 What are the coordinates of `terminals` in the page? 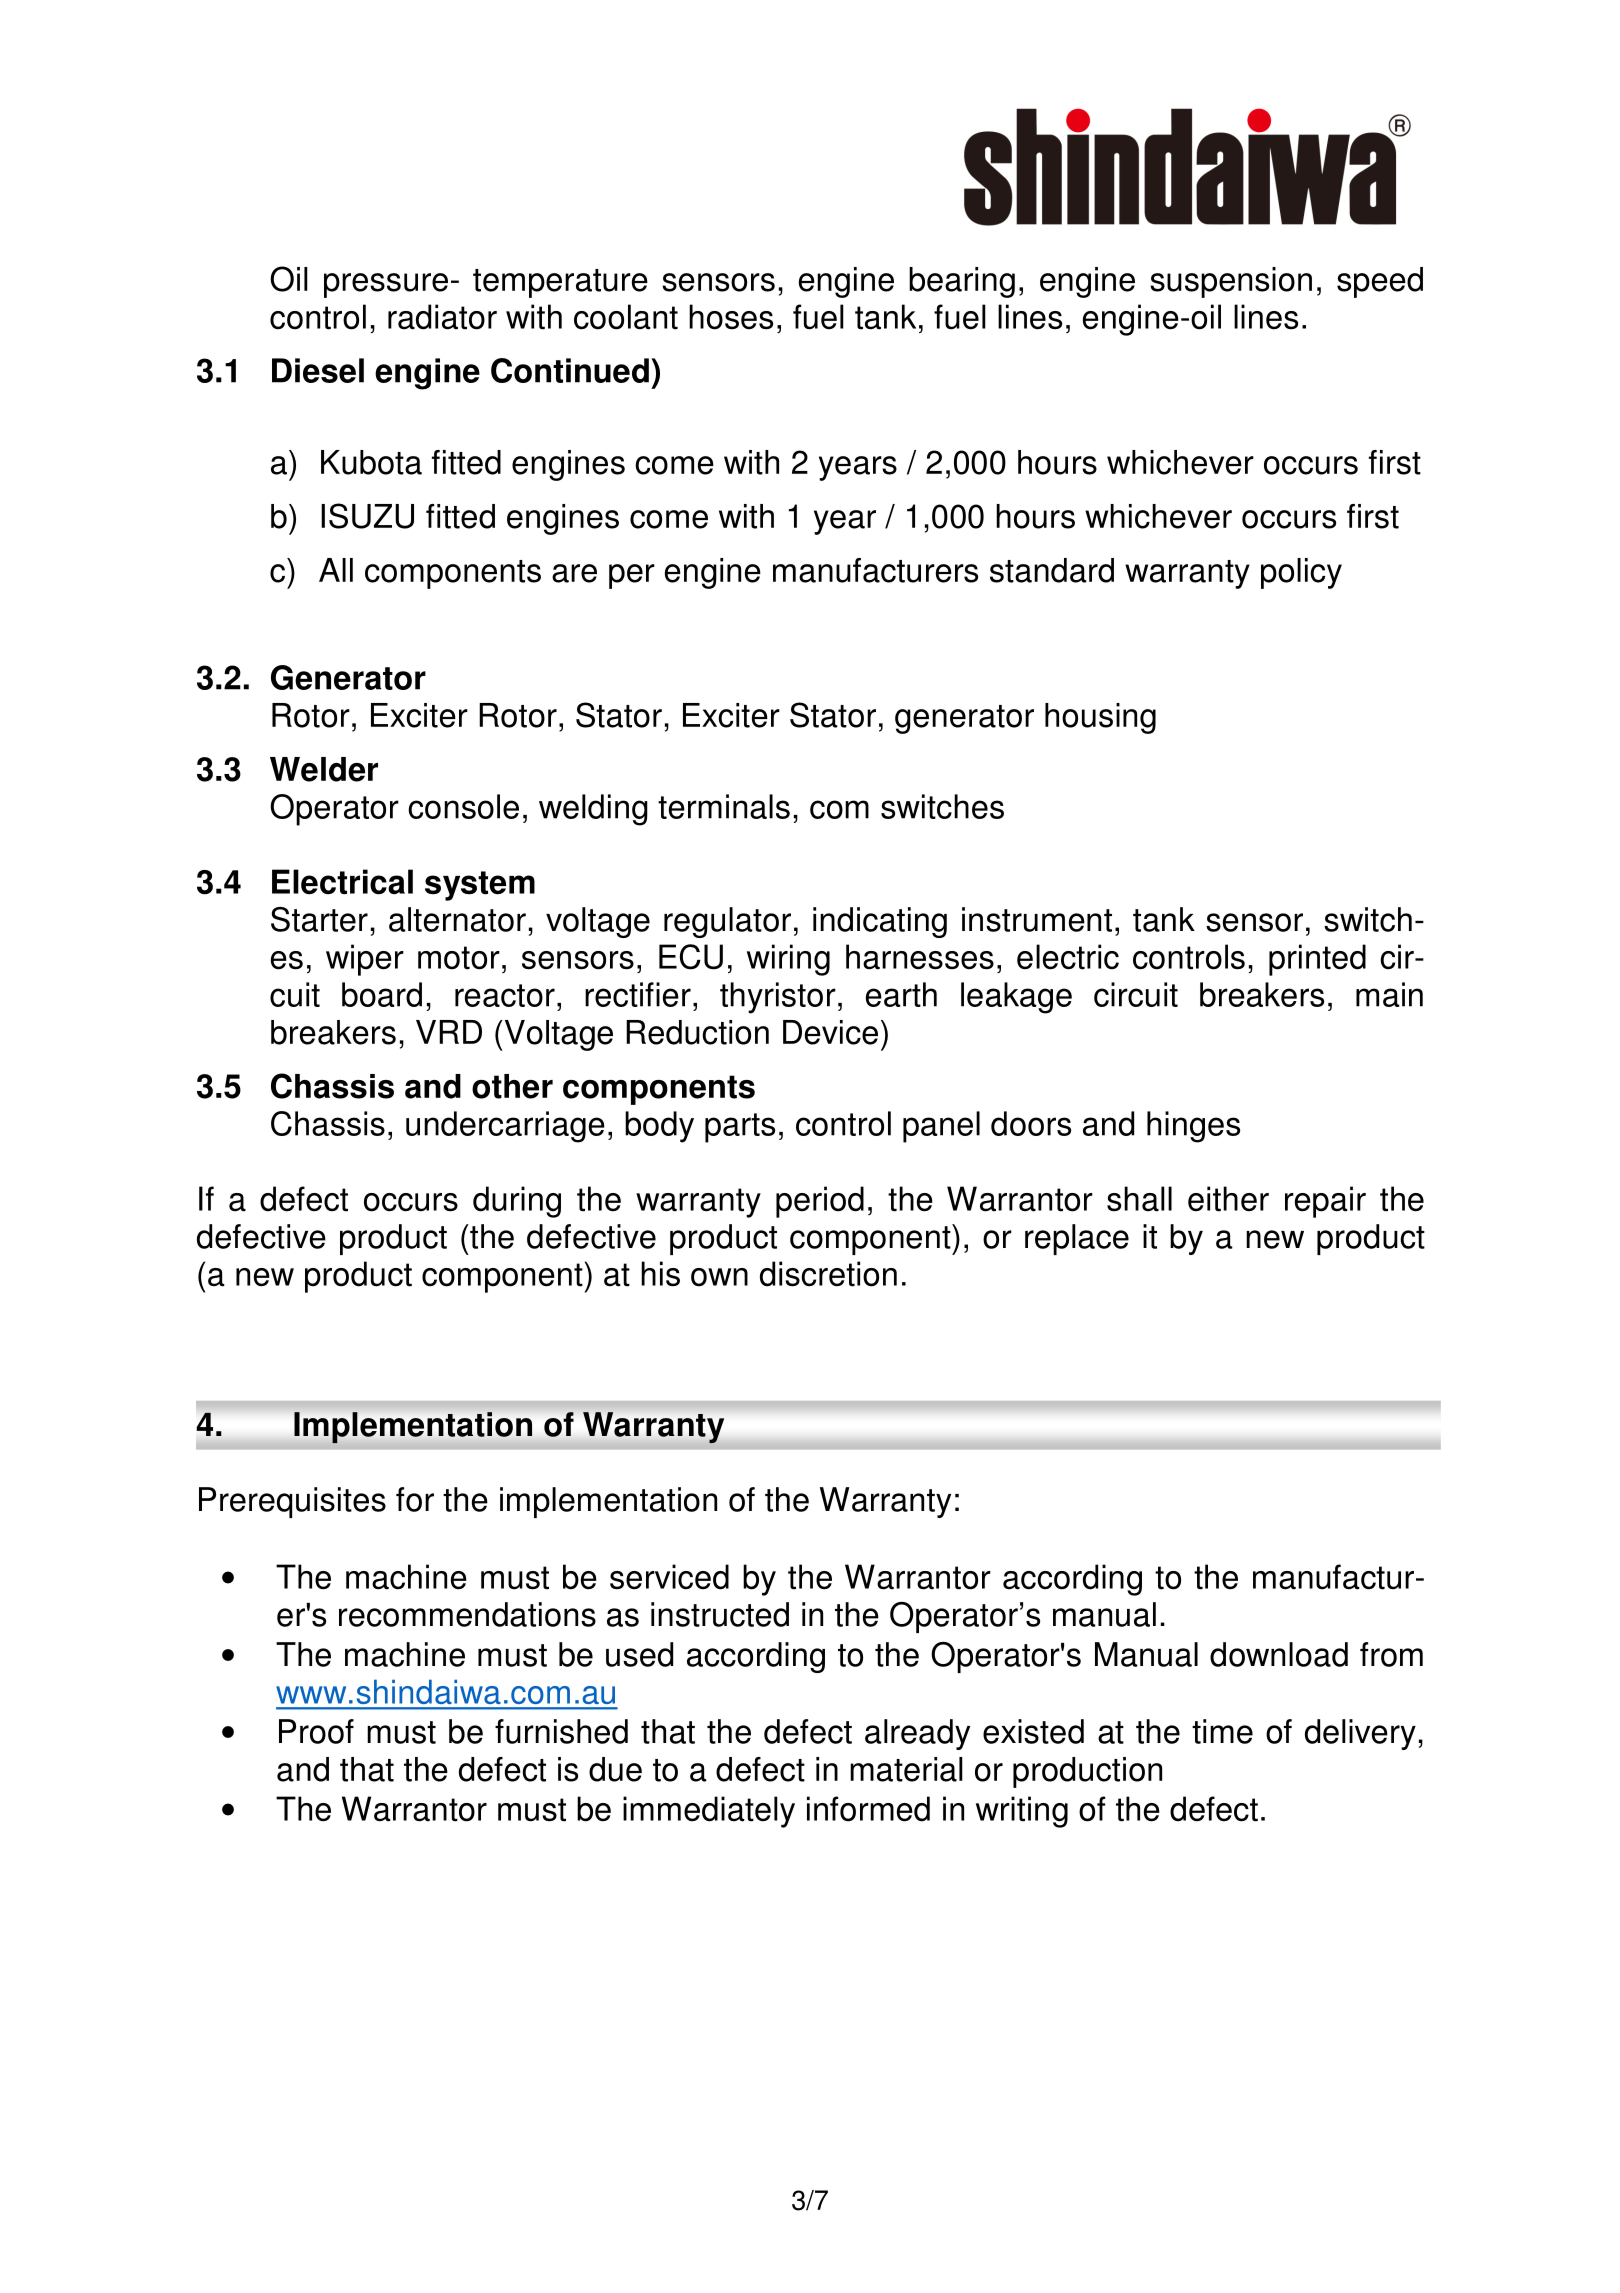 It's located at (724, 806).
